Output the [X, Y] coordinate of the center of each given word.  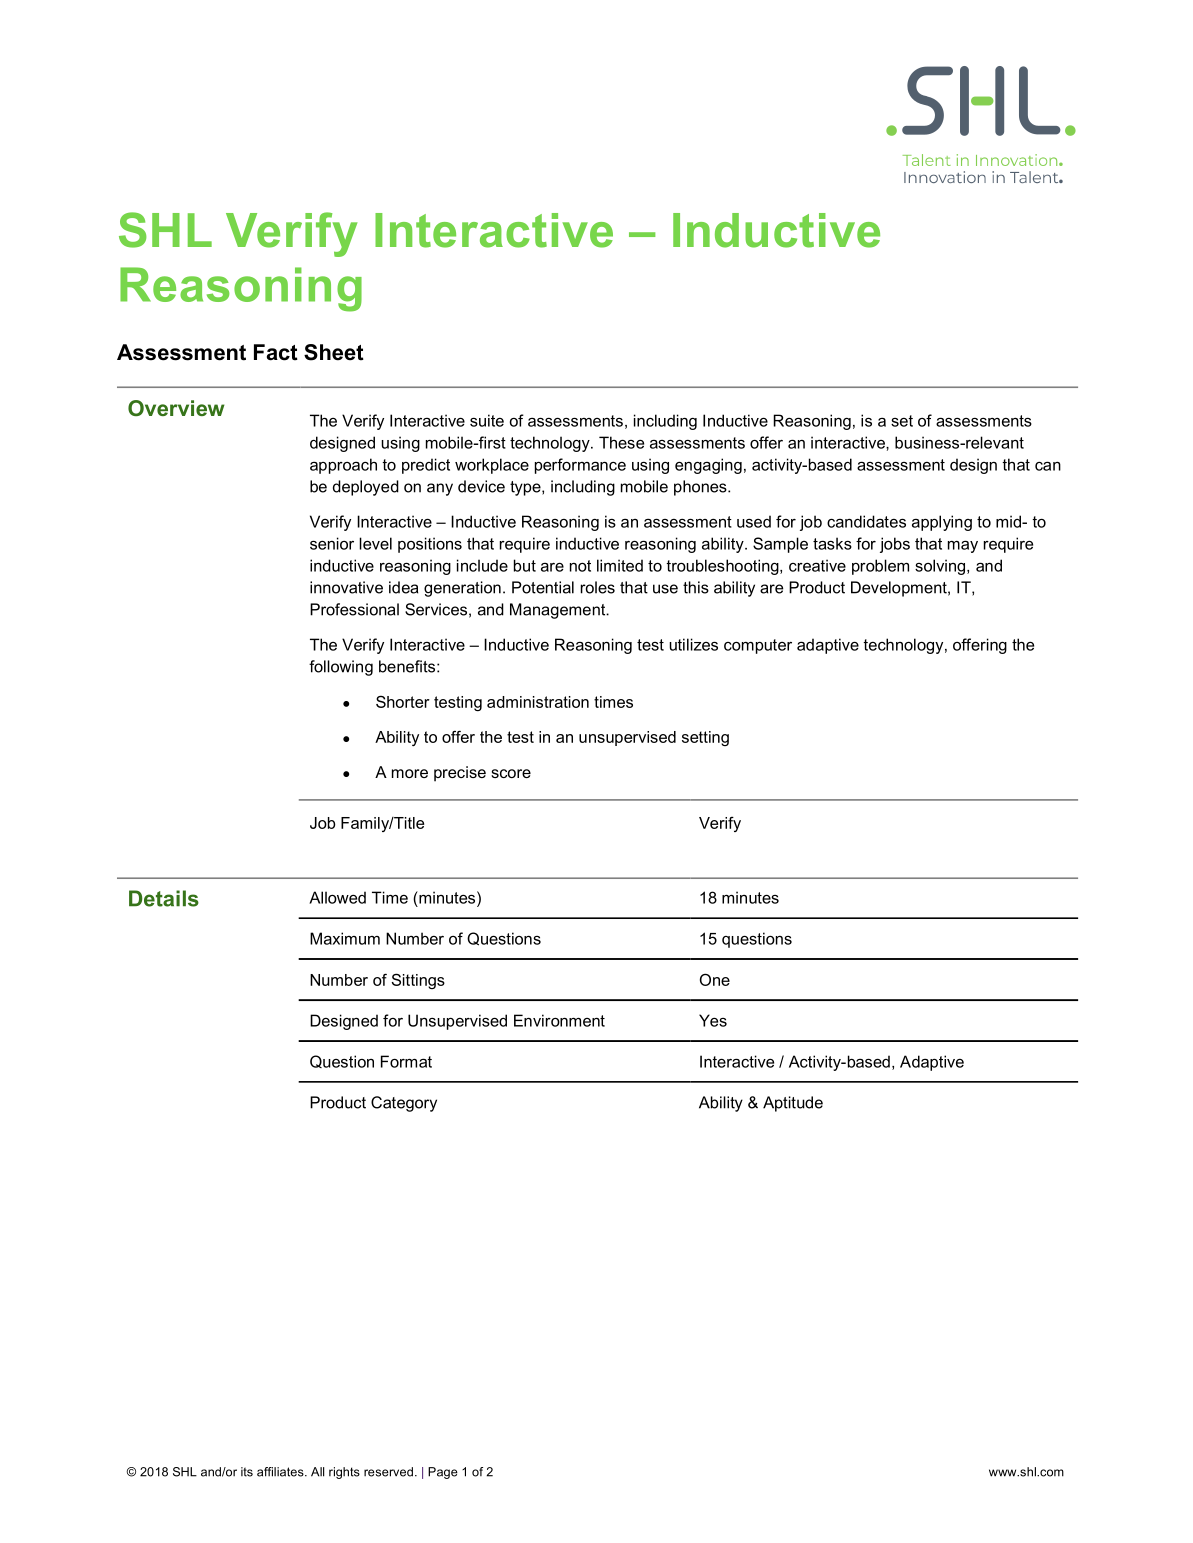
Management [559, 611]
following [341, 668]
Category [404, 1104]
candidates [866, 521]
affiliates [281, 1472]
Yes [713, 1020]
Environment [559, 1020]
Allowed [337, 897]
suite [487, 420]
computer [758, 646]
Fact [276, 352]
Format [406, 1061]
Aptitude [793, 1104]
